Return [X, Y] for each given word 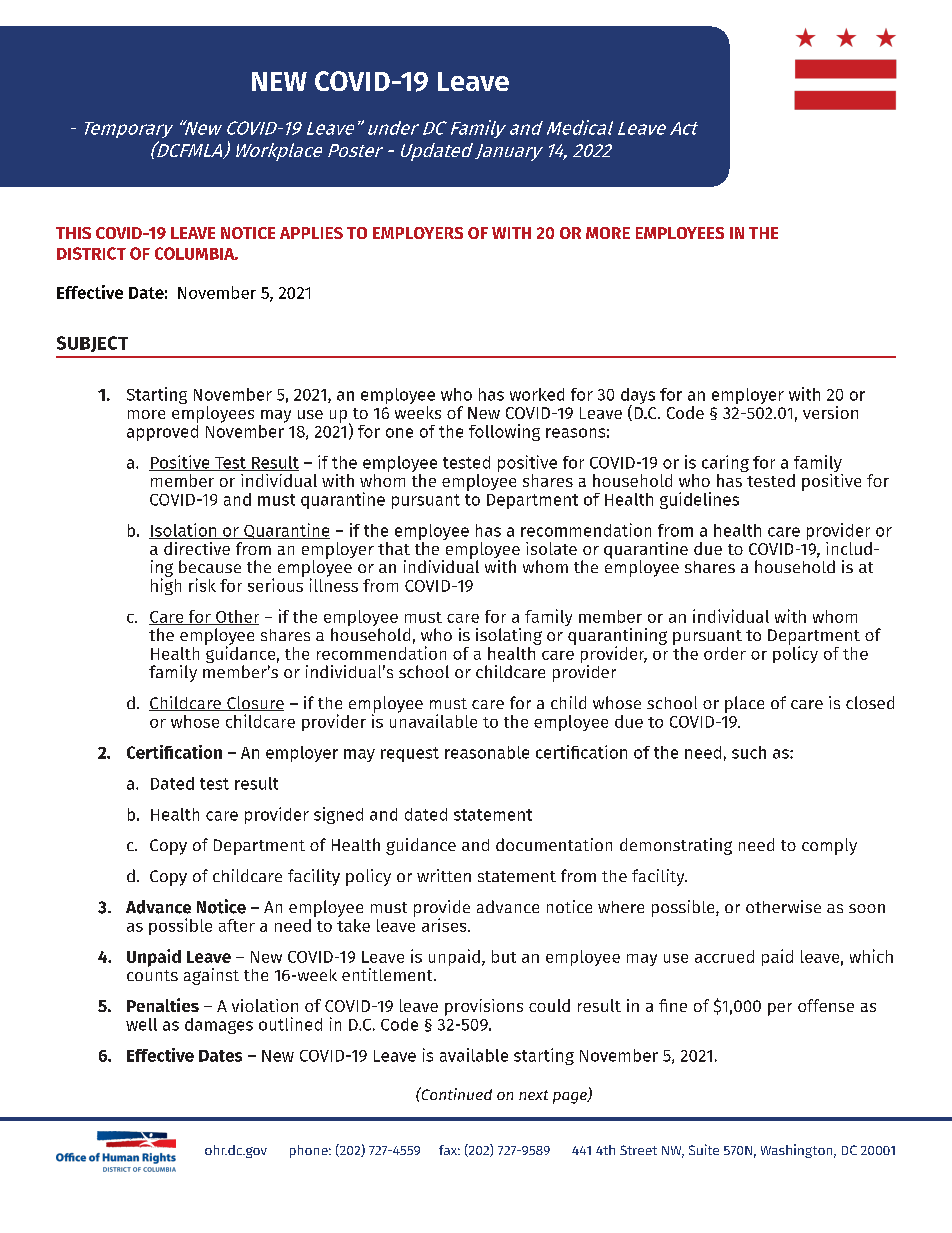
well [141, 1024]
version [830, 412]
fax [449, 1150]
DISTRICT [91, 253]
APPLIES [311, 233]
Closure [254, 703]
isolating [509, 636]
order [725, 653]
